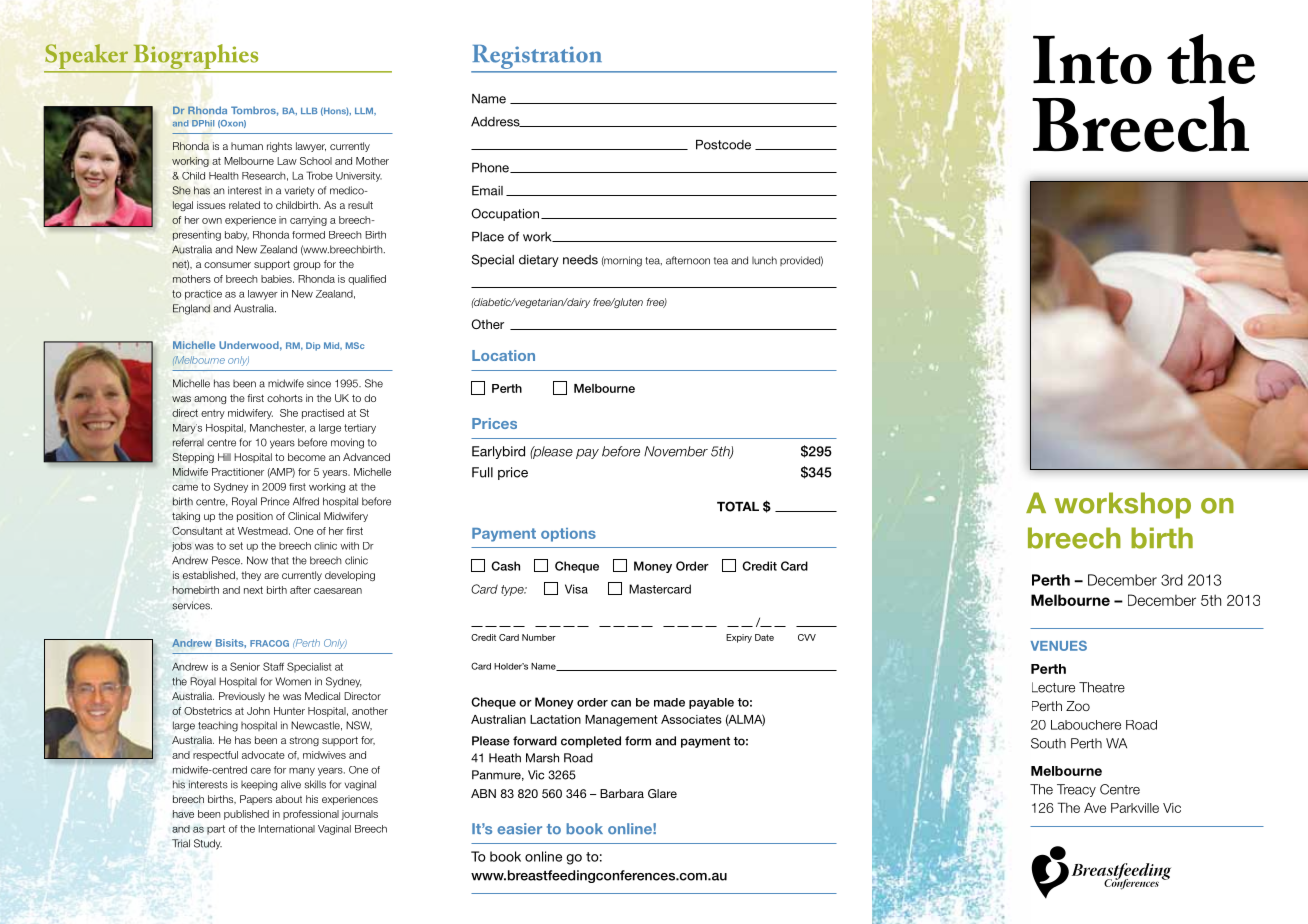 The image size is (1308, 924). I want to click on Barbara, so click(622, 793).
